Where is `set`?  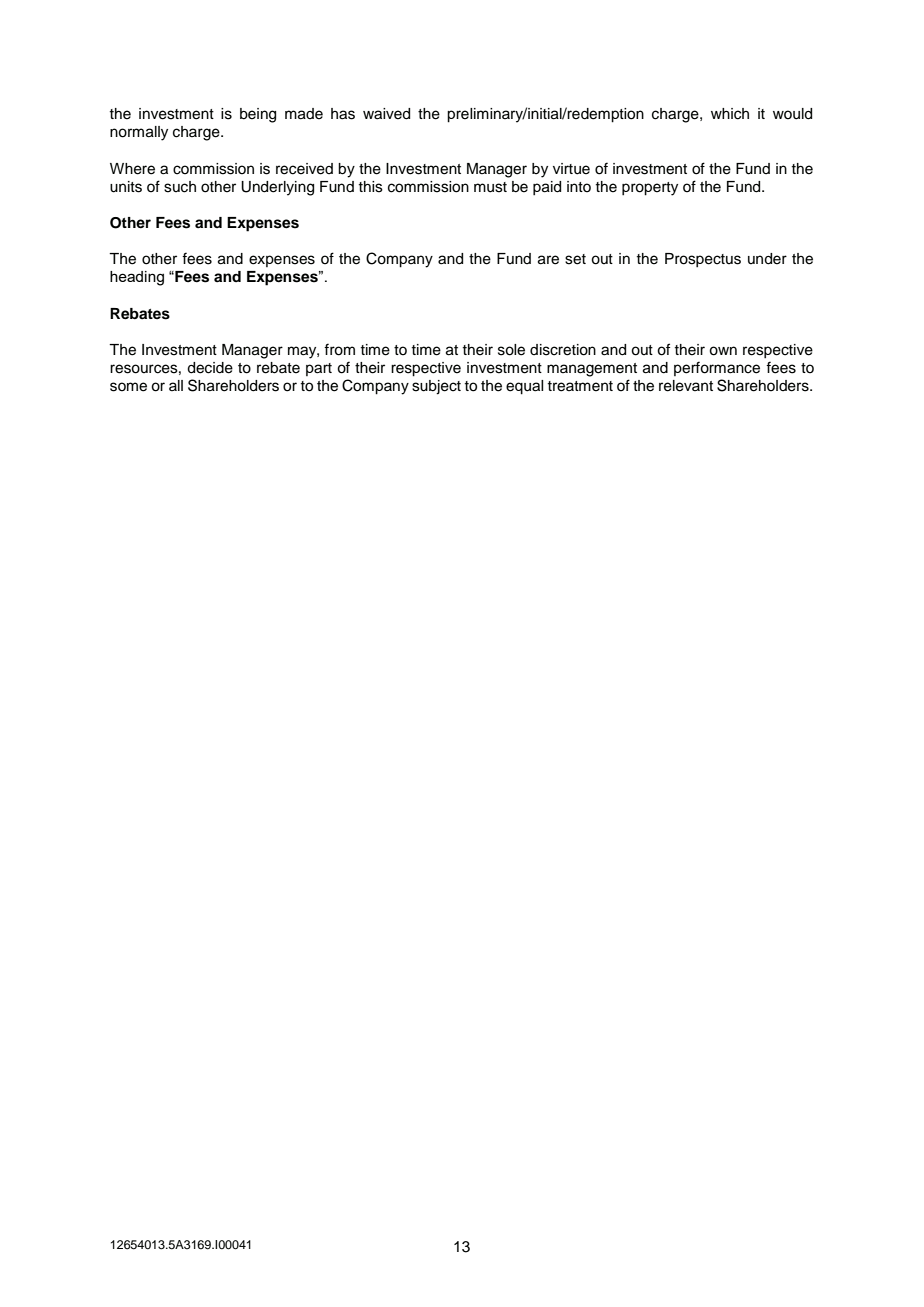 set is located at coordinates (575, 259).
